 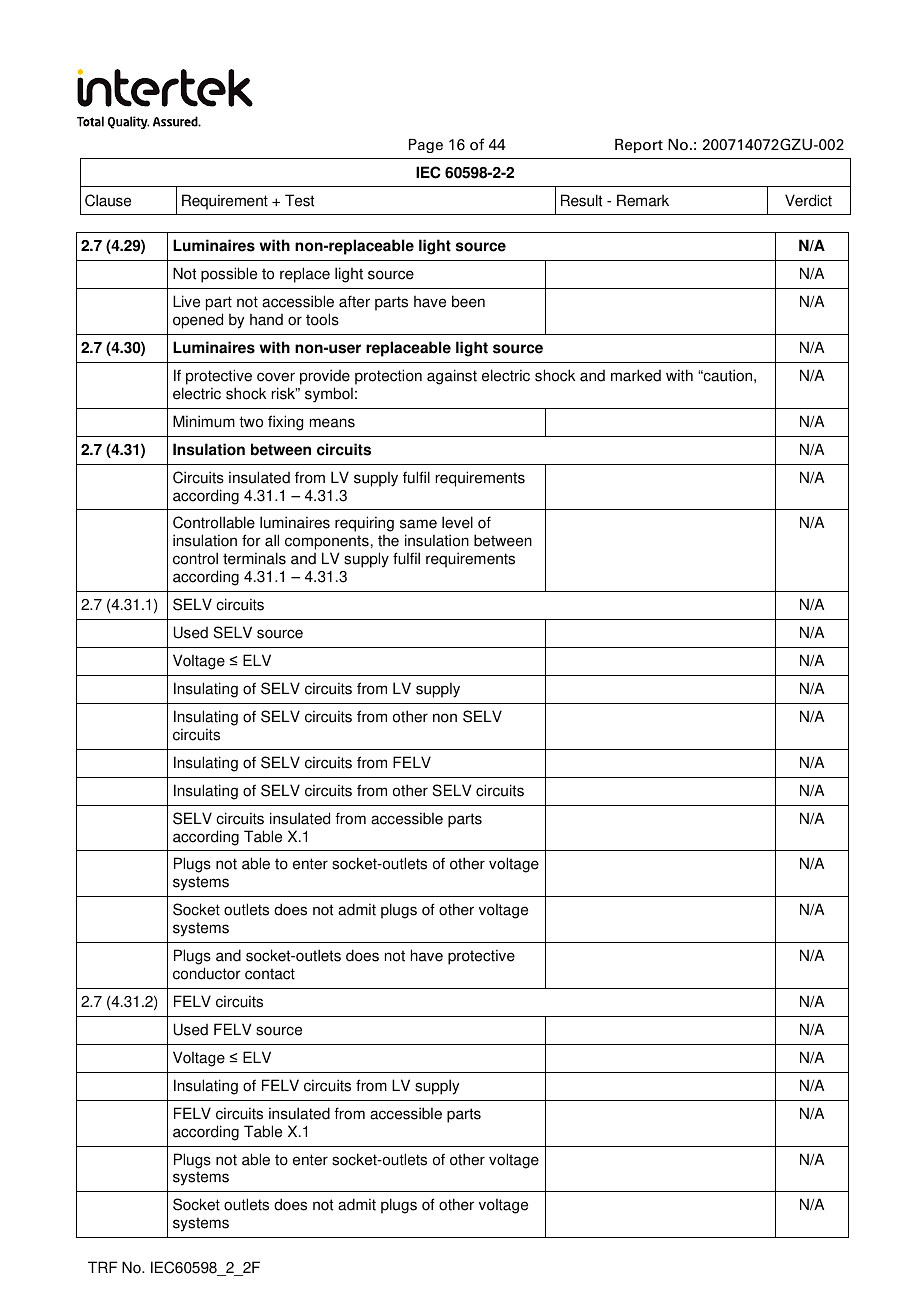 I want to click on TRF, so click(x=103, y=1267).
